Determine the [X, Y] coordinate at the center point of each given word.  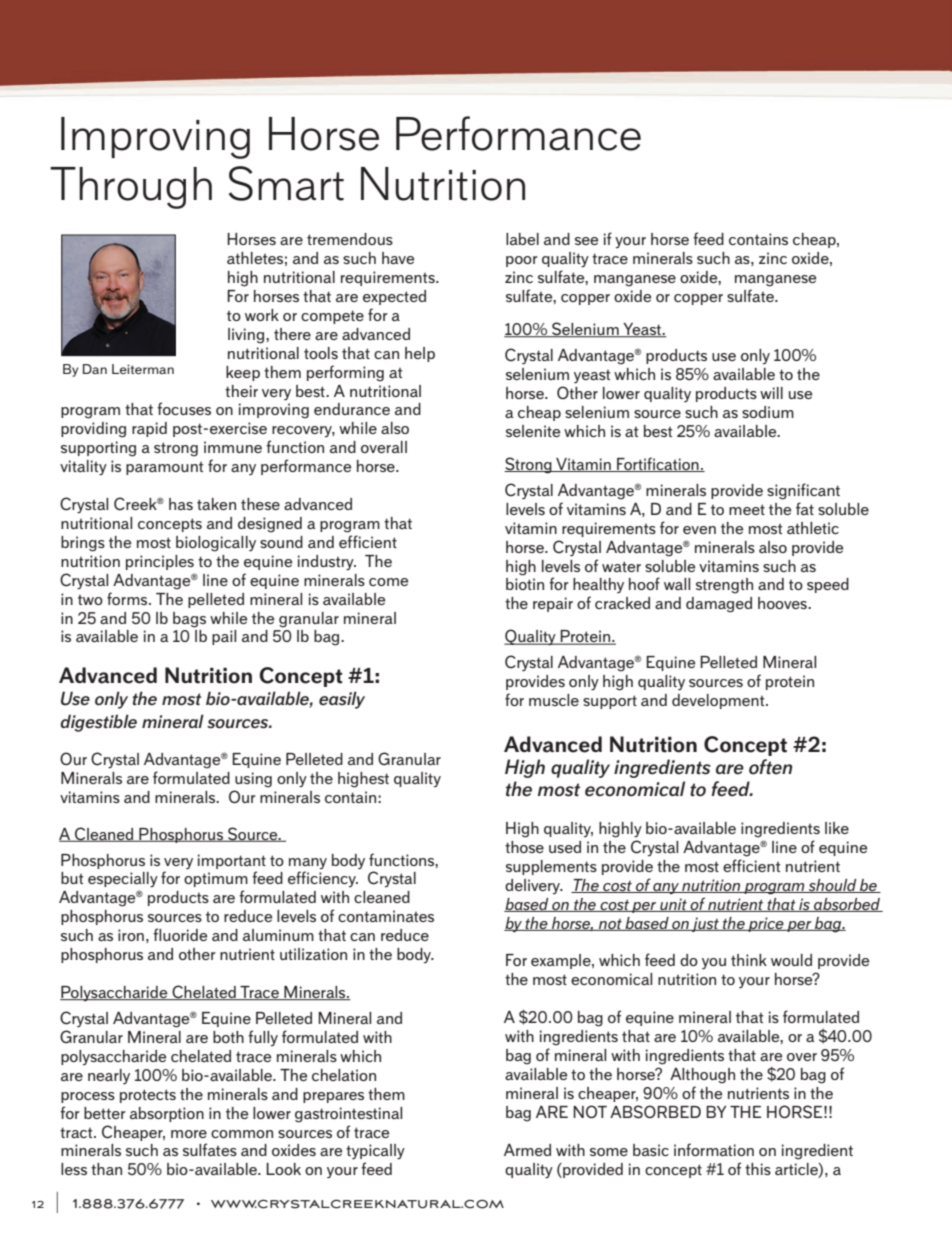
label [522, 239]
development [719, 701]
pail [224, 637]
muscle [554, 700]
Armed [527, 1150]
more [189, 1134]
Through [131, 188]
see [586, 241]
